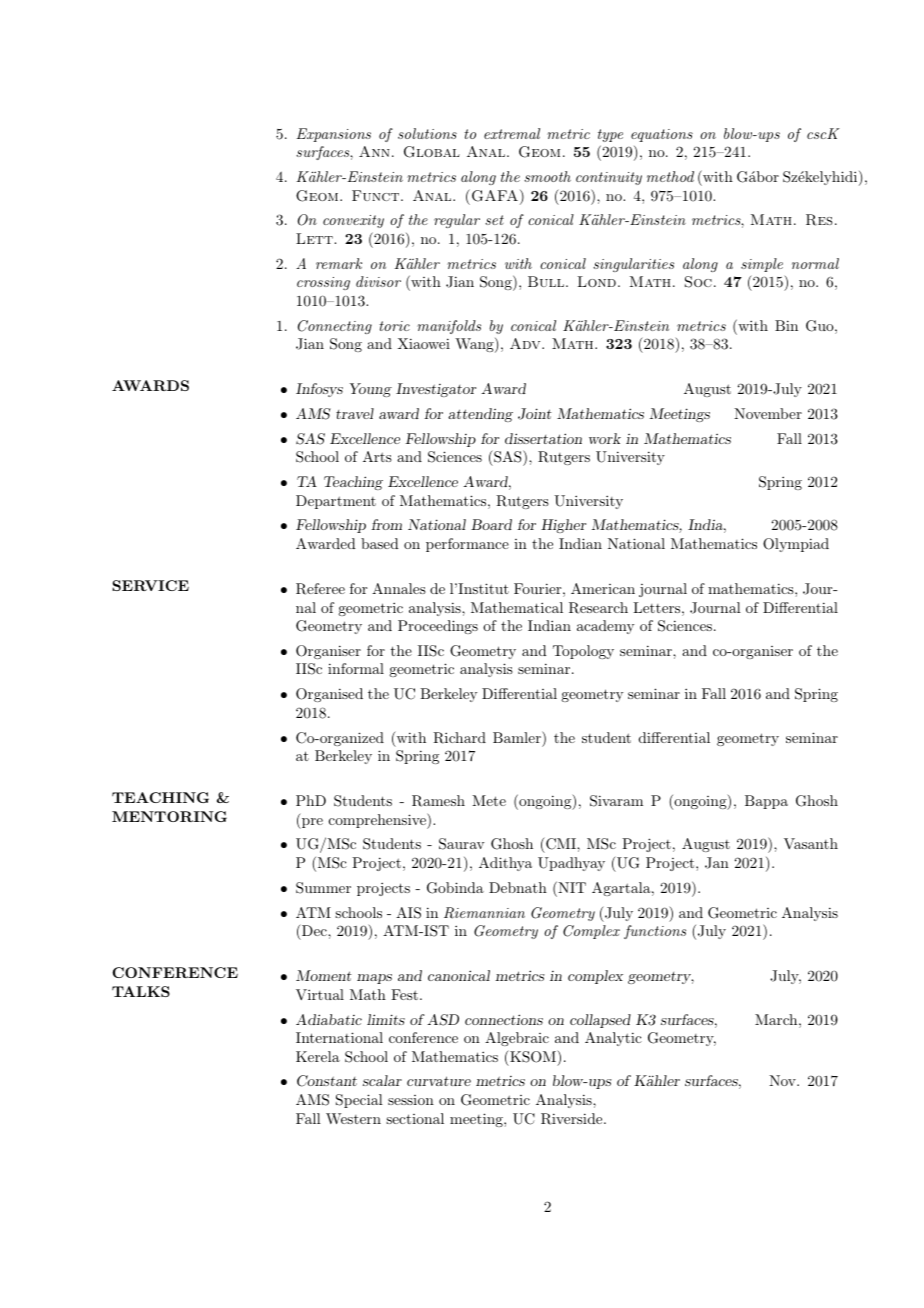 This image has height=1308, width=924. I want to click on Department, so click(336, 502).
